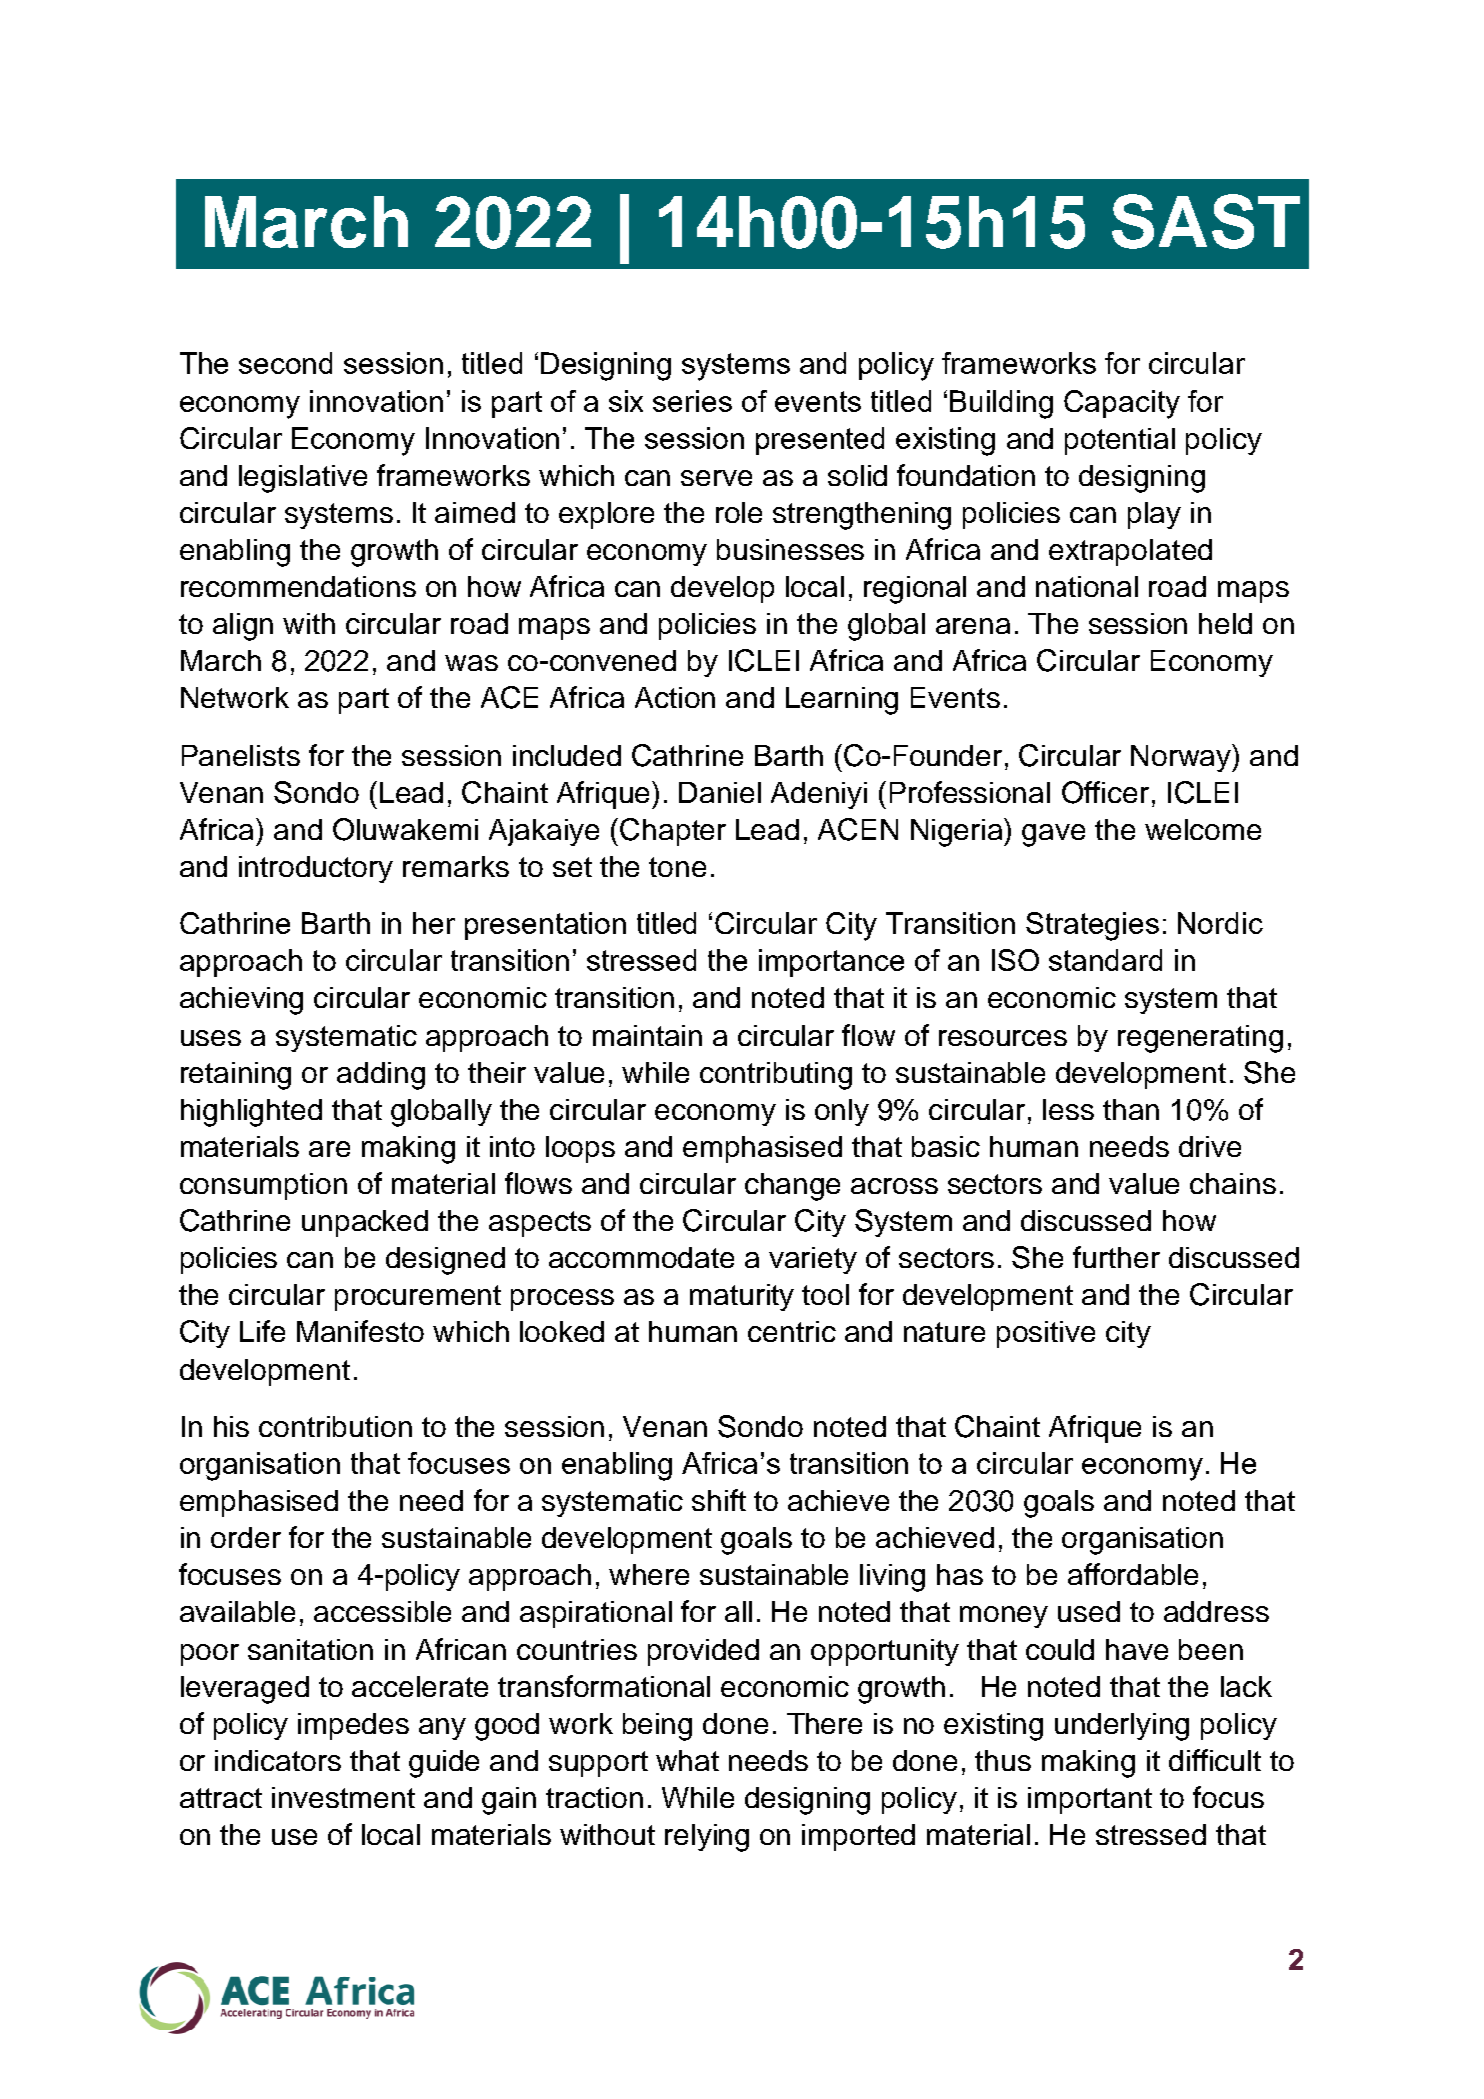 This document has width=1484, height=2099. Describe the element at coordinates (1090, 1800) in the document. I see `important` at that location.
